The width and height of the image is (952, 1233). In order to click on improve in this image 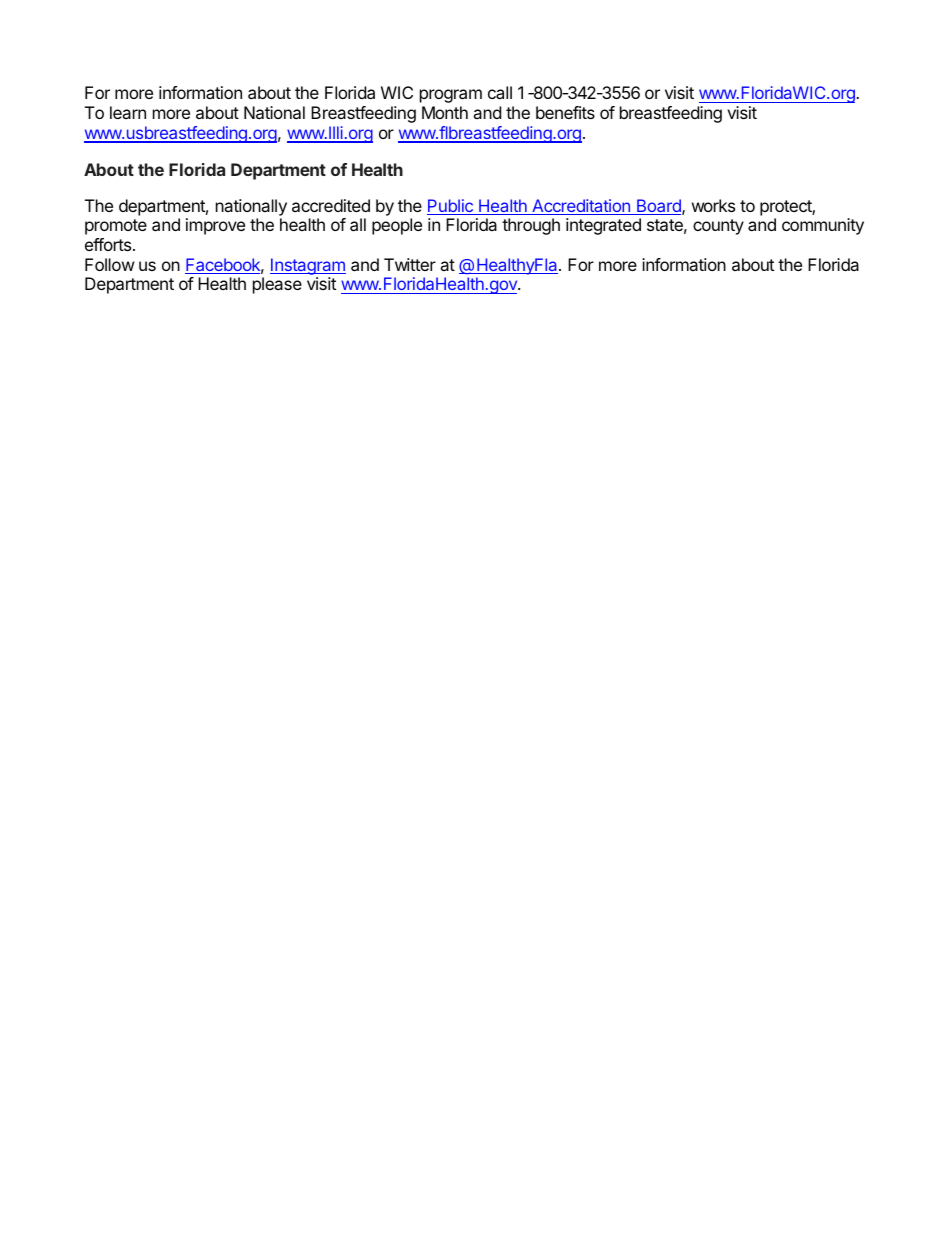, I will do `click(215, 226)`.
